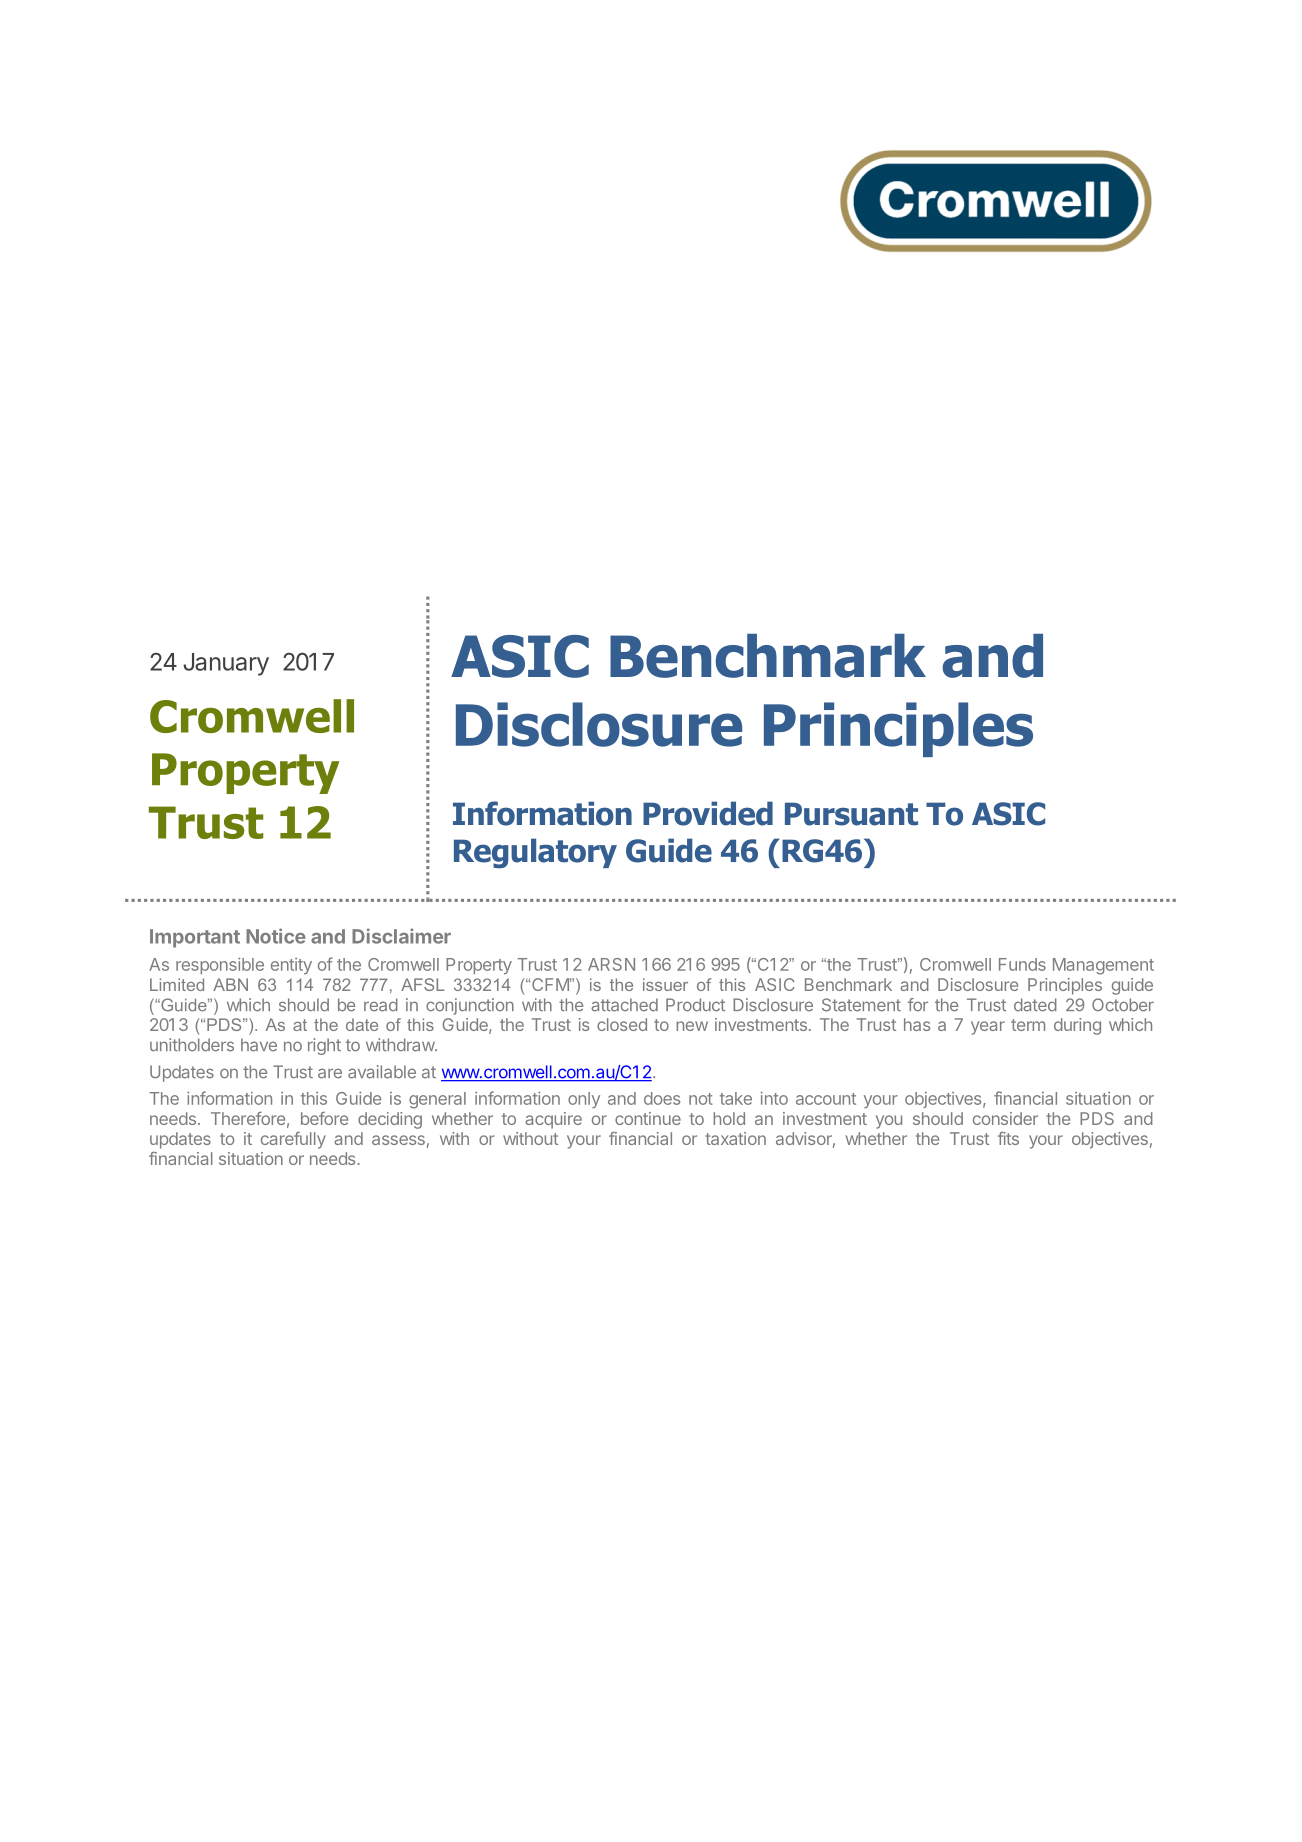 Image resolution: width=1302 pixels, height=1842 pixels. Describe the element at coordinates (401, 936) in the screenshot. I see `Disclaimer` at that location.
